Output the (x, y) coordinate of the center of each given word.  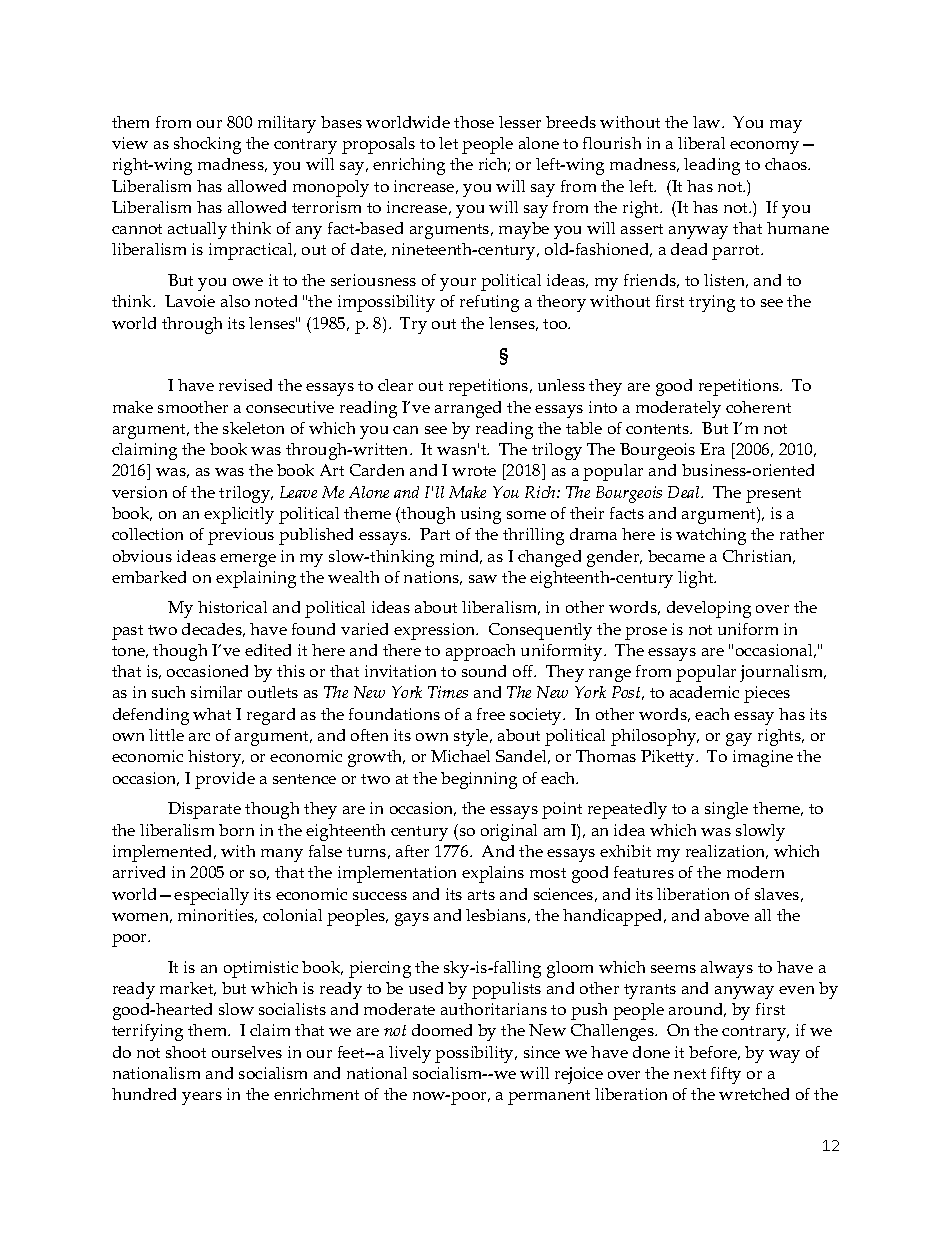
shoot (186, 1052)
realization (727, 852)
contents (659, 429)
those (474, 122)
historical (232, 607)
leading (712, 166)
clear (395, 385)
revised (245, 385)
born (236, 830)
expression (436, 631)
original (509, 832)
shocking (207, 145)
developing (709, 609)
